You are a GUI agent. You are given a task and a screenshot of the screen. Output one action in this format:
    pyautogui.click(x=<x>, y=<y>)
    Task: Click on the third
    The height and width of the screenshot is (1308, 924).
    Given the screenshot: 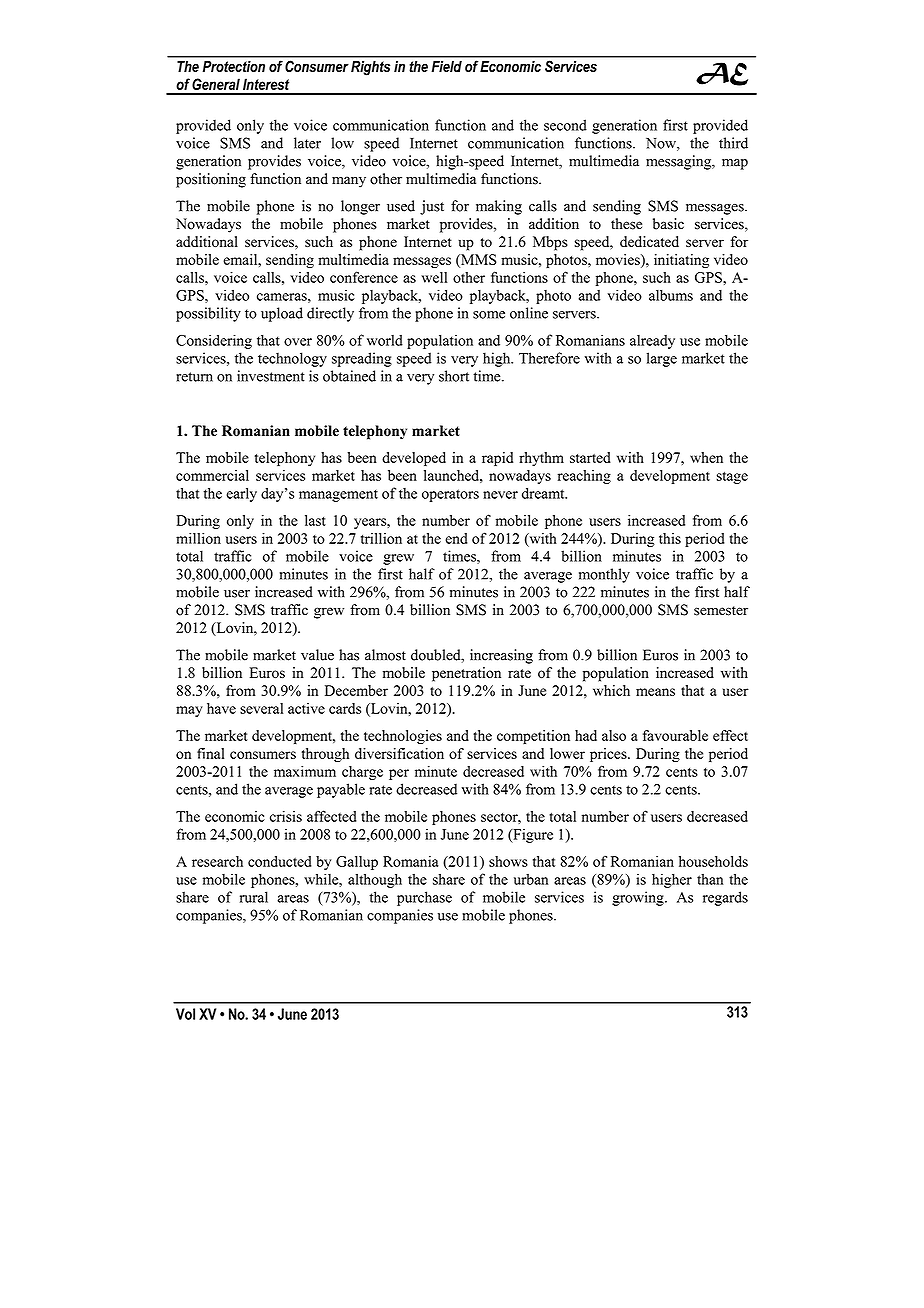 What is the action you would take?
    pyautogui.click(x=733, y=143)
